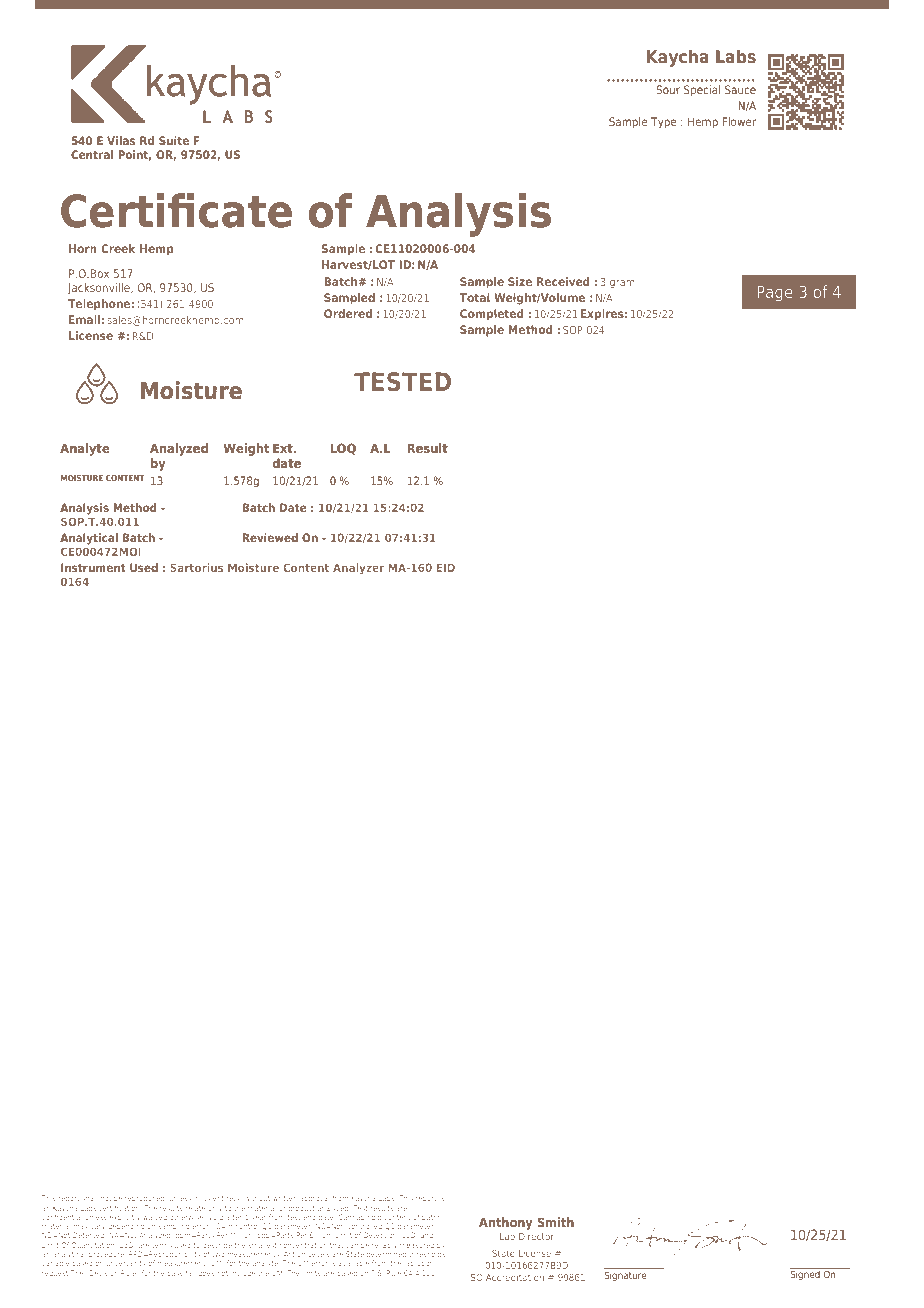 The height and width of the page is (1308, 924). Describe the element at coordinates (315, 1198) in the page. I see `approval` at that location.
